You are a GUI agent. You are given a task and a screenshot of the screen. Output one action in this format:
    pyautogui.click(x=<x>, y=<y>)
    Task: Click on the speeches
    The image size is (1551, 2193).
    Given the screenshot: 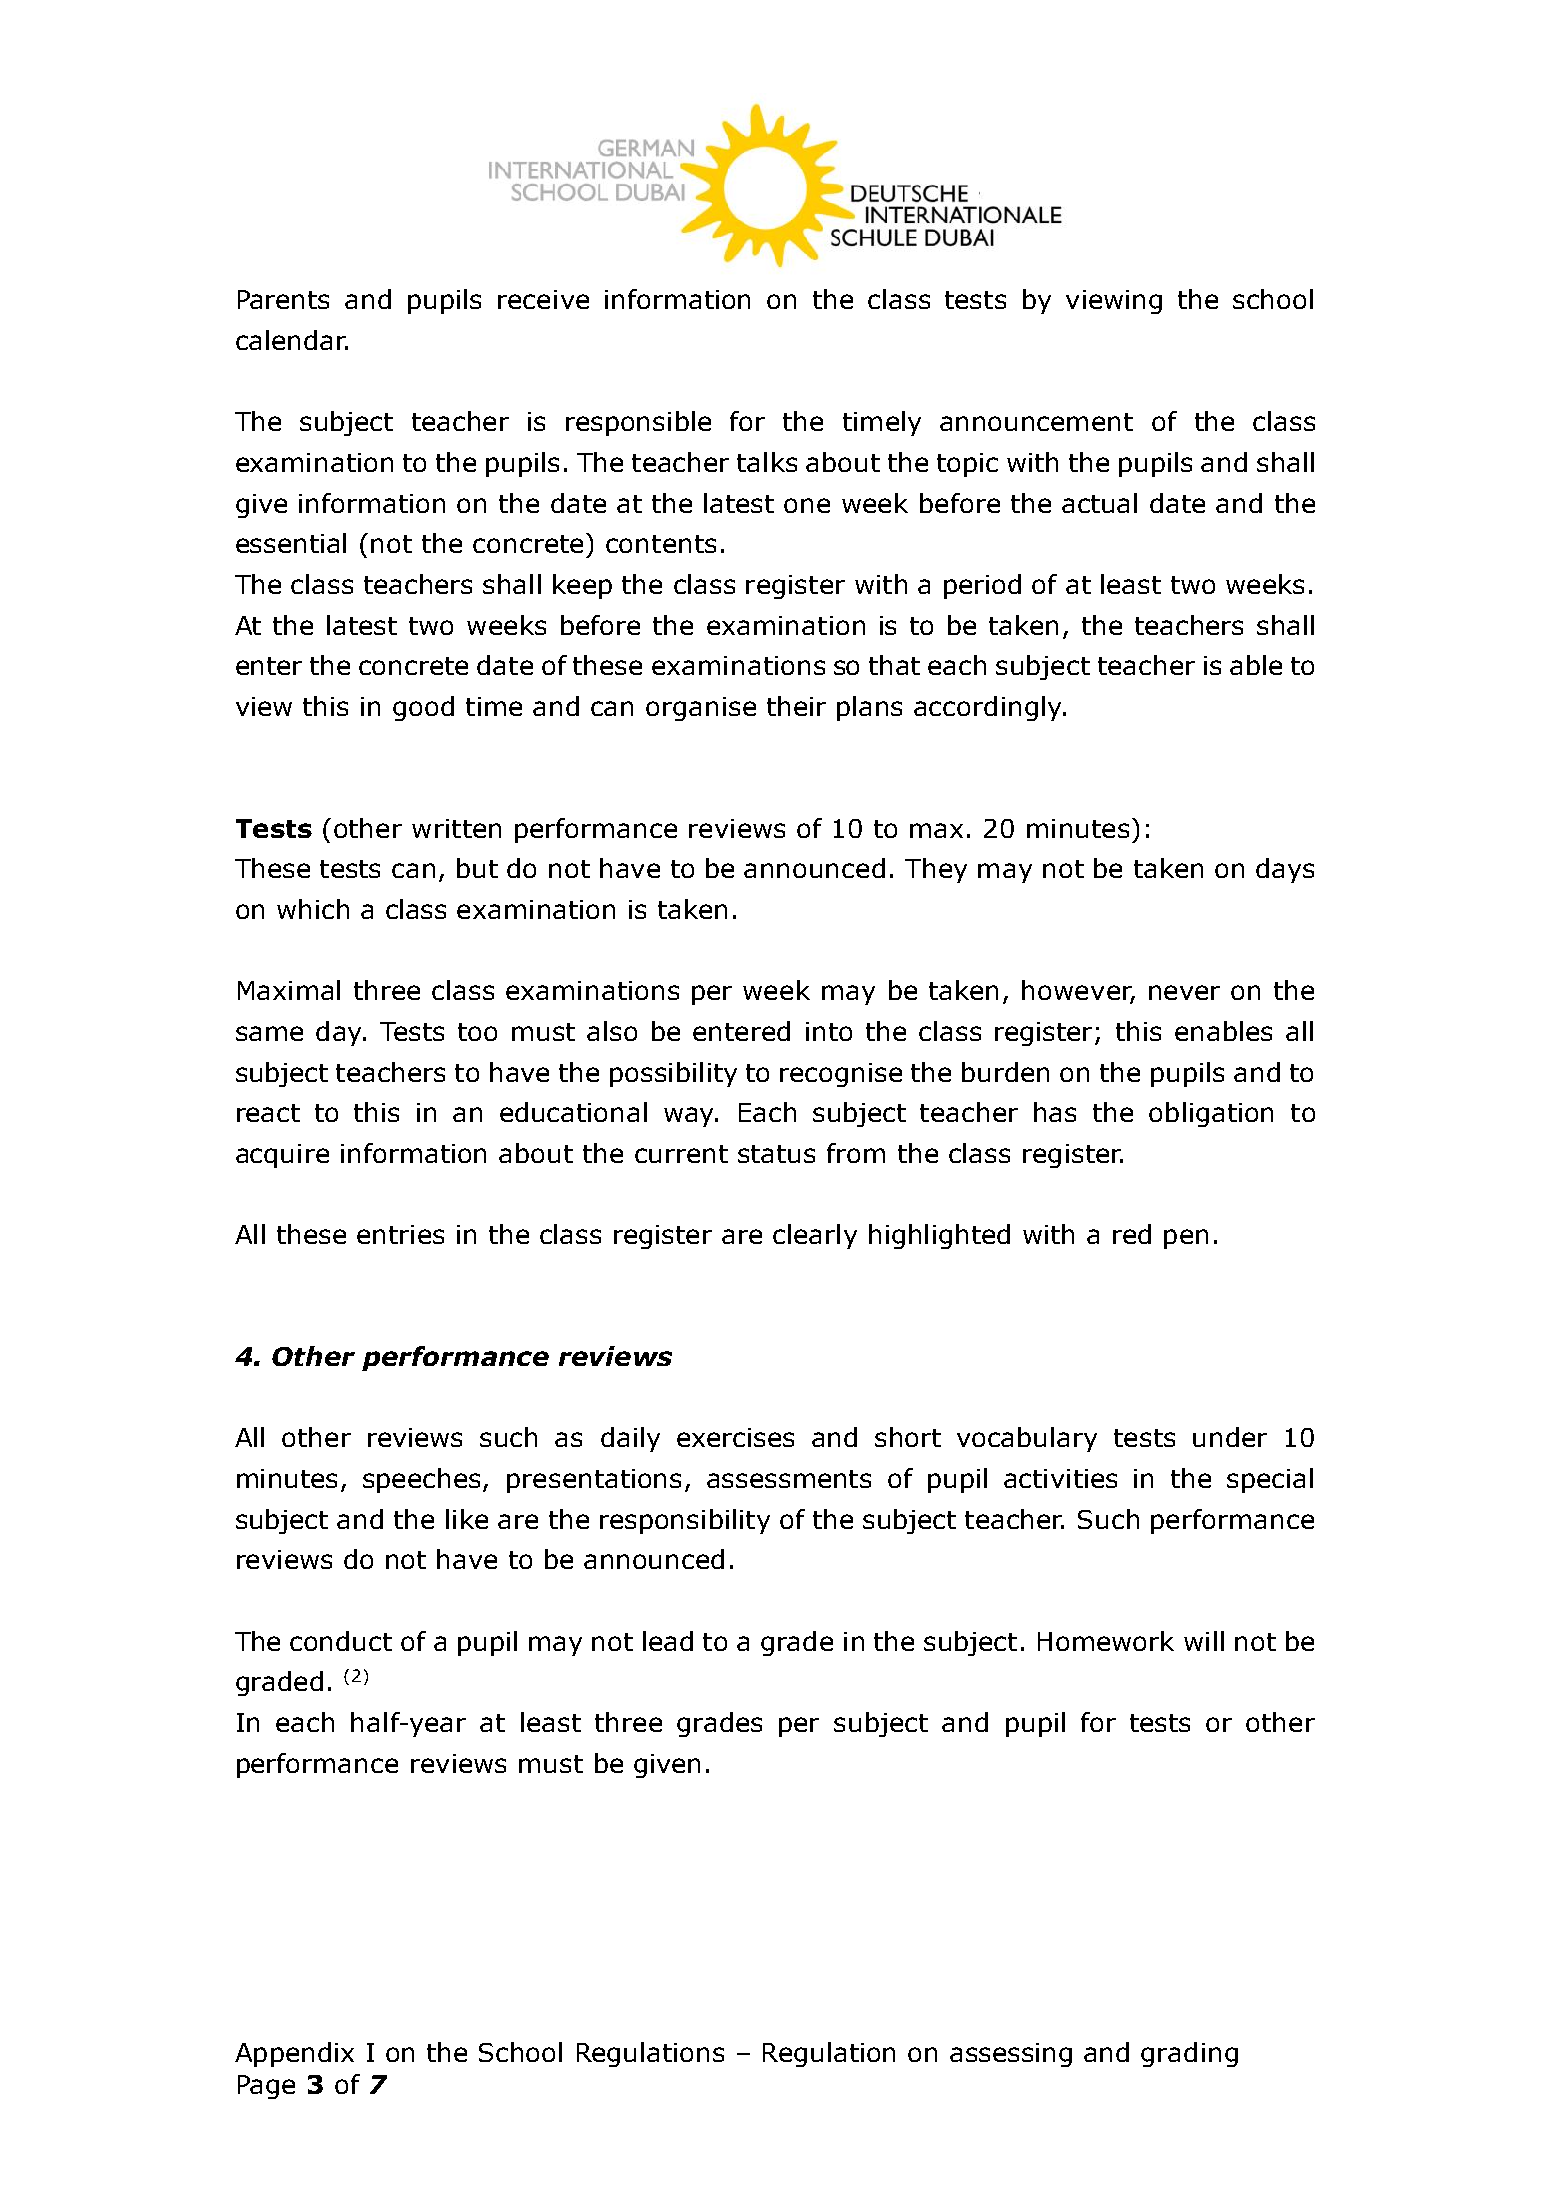 What is the action you would take?
    pyautogui.click(x=423, y=1480)
